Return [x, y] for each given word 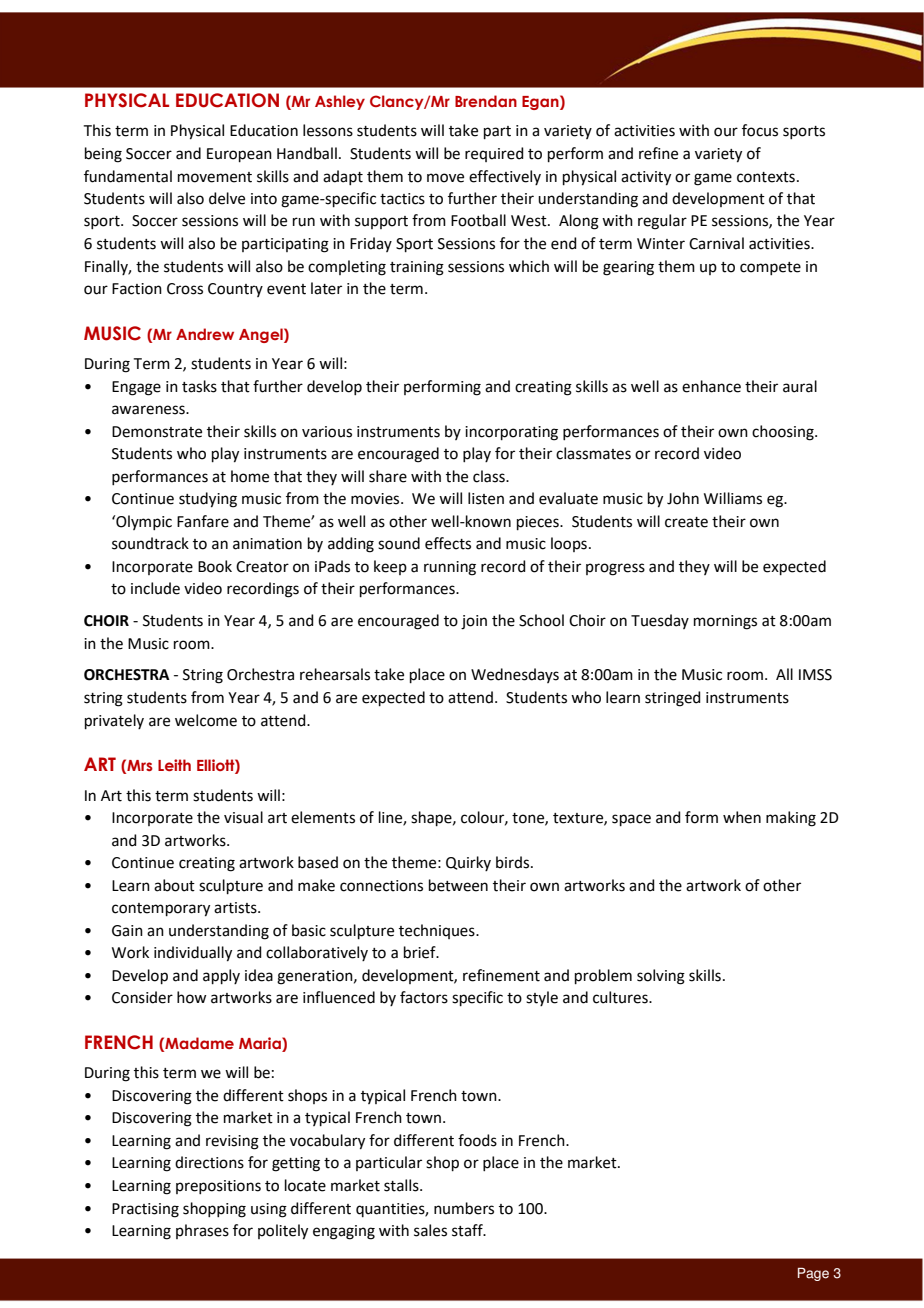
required [494, 154]
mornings [725, 622]
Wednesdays [515, 675]
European [239, 155]
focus [760, 130]
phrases [202, 1231]
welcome [206, 720]
